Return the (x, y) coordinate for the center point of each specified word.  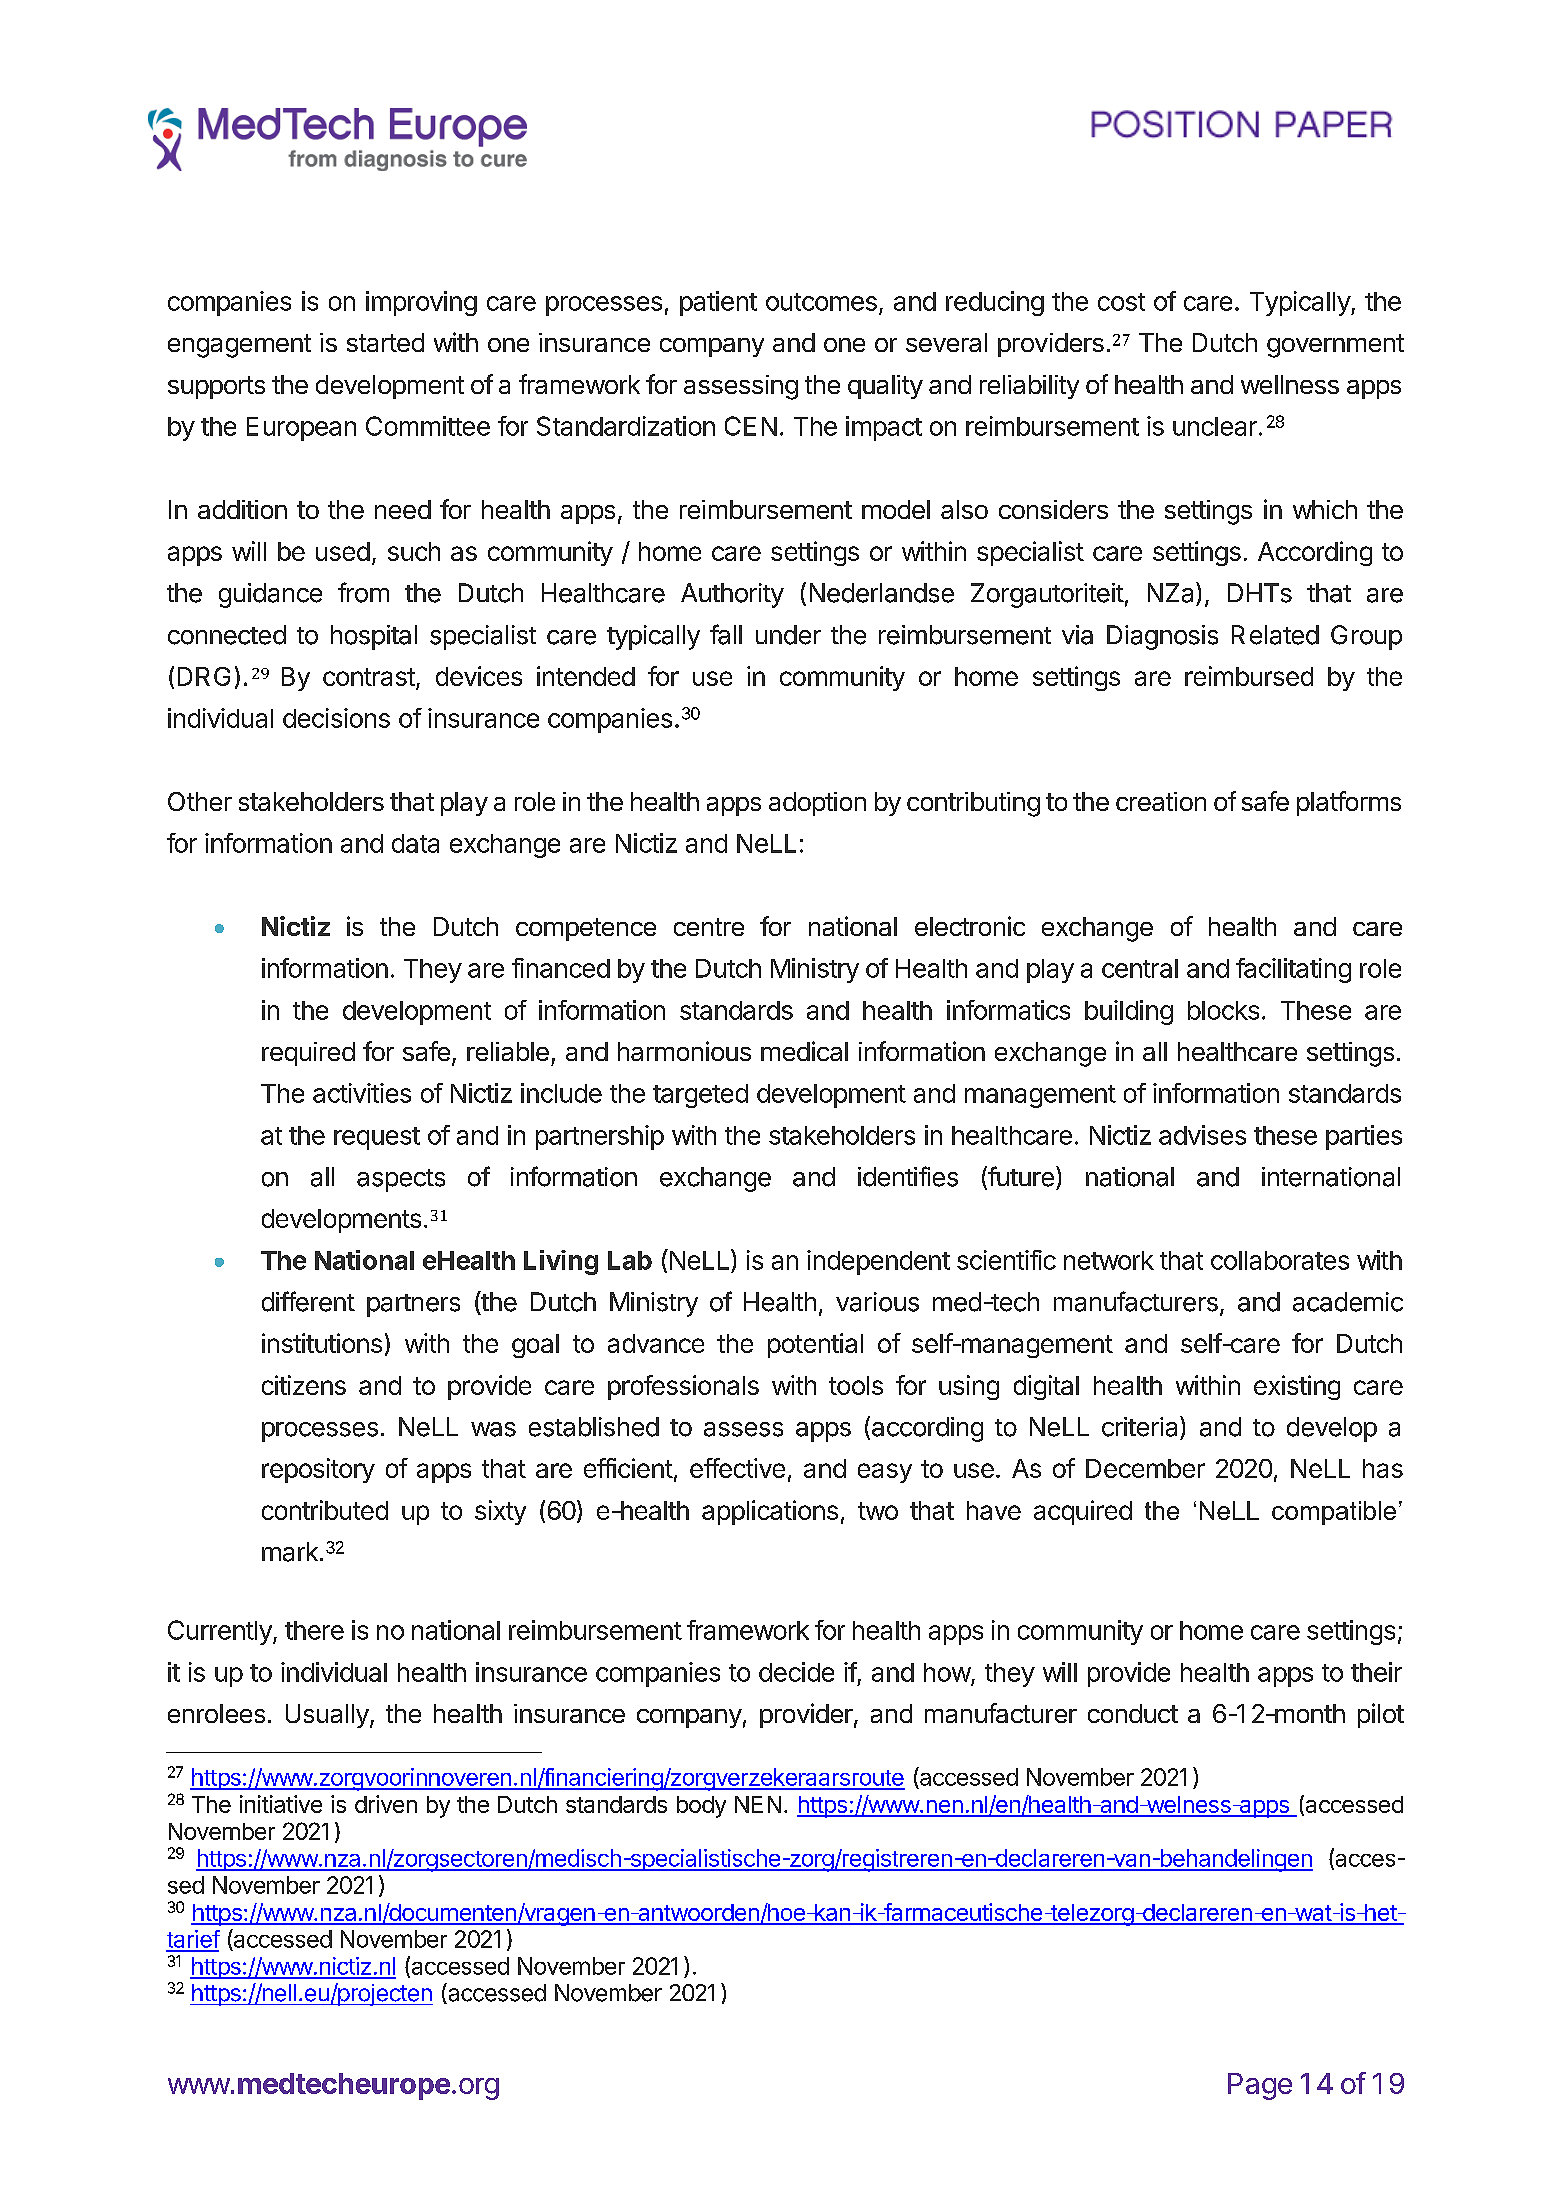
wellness (1290, 384)
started (385, 342)
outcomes (821, 302)
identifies (908, 1176)
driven (386, 1804)
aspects (401, 1180)
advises (1202, 1135)
